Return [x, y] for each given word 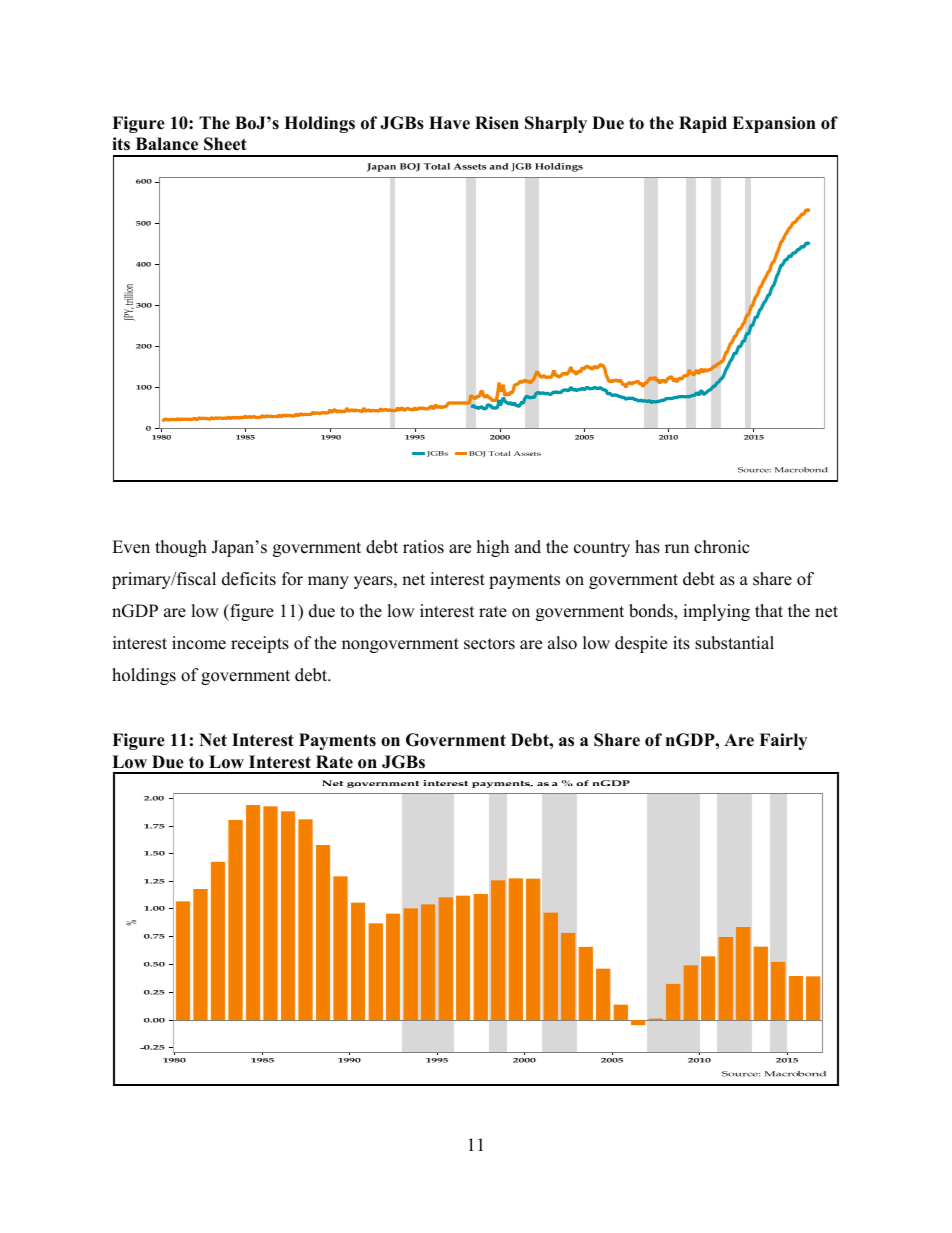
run [677, 549]
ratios [423, 547]
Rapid [703, 124]
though [181, 548]
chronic [721, 547]
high [493, 548]
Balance [167, 144]
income [199, 643]
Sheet [225, 144]
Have [449, 123]
